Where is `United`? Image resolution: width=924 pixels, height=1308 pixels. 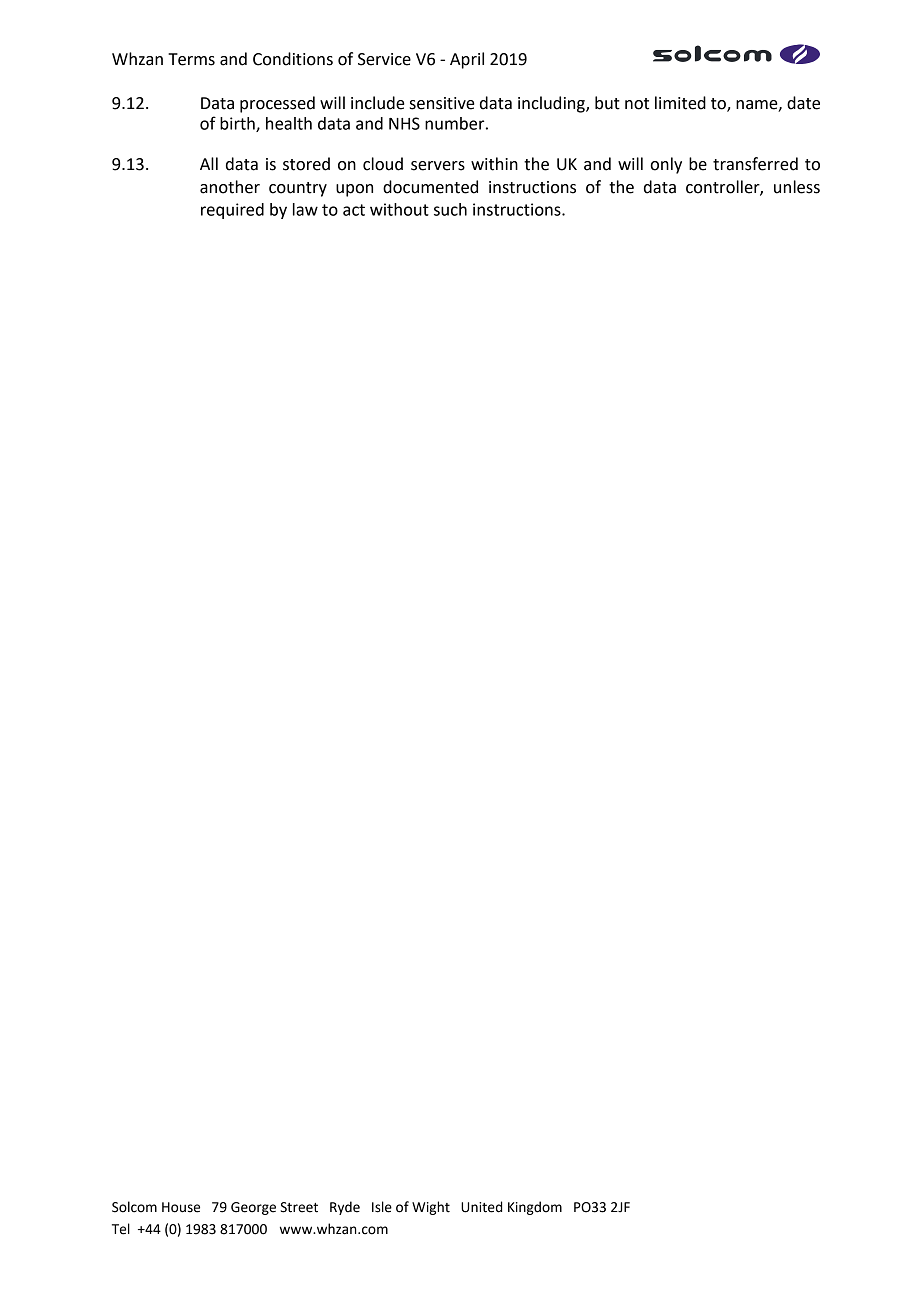 United is located at coordinates (481, 1207).
